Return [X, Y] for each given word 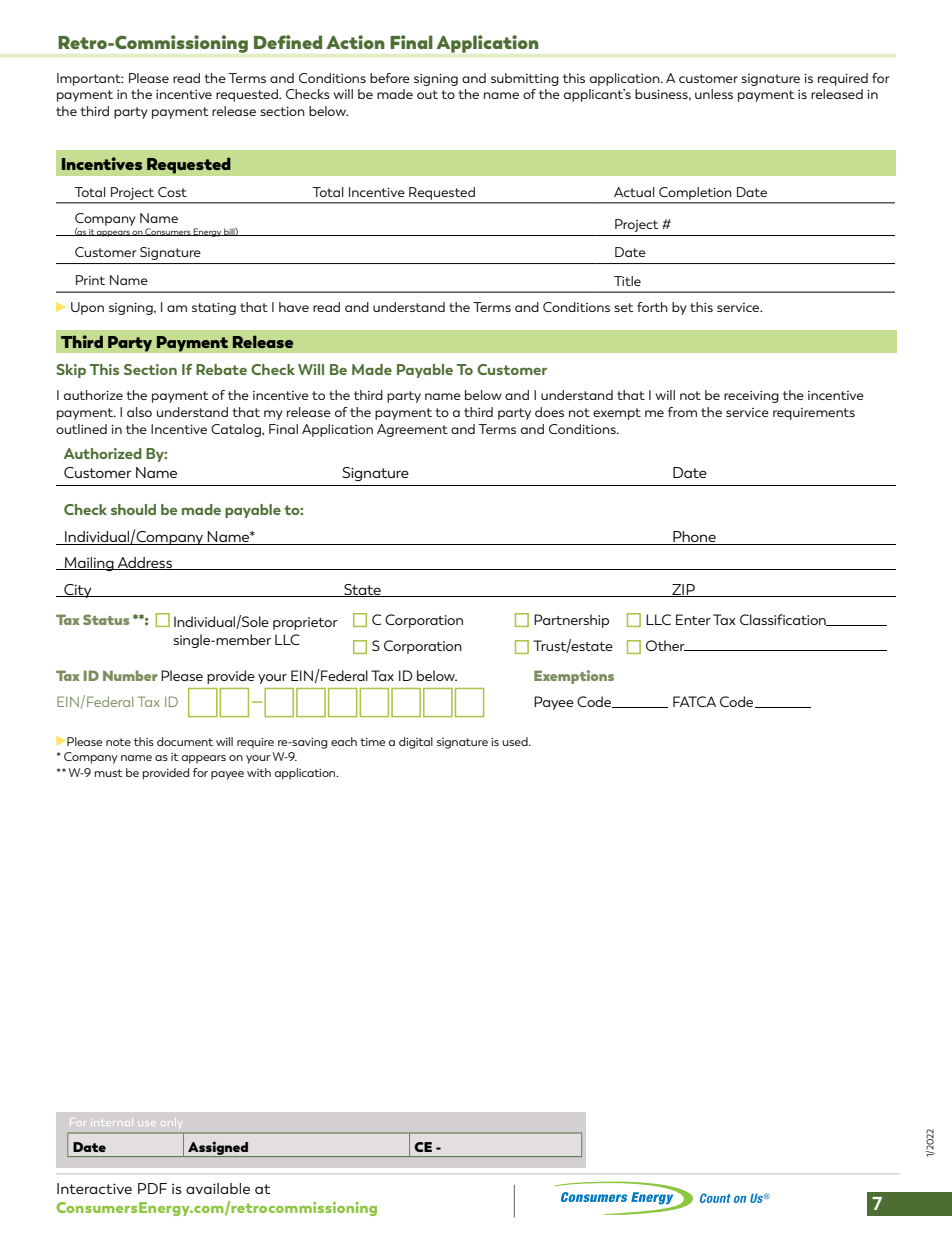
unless [714, 94]
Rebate [221, 369]
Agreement [412, 430]
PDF [152, 1188]
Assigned [218, 1149]
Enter [693, 619]
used [516, 741]
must [109, 773]
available [218, 1188]
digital [416, 743]
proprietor [305, 623]
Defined [288, 42]
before [390, 78]
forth [652, 307]
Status [106, 619]
